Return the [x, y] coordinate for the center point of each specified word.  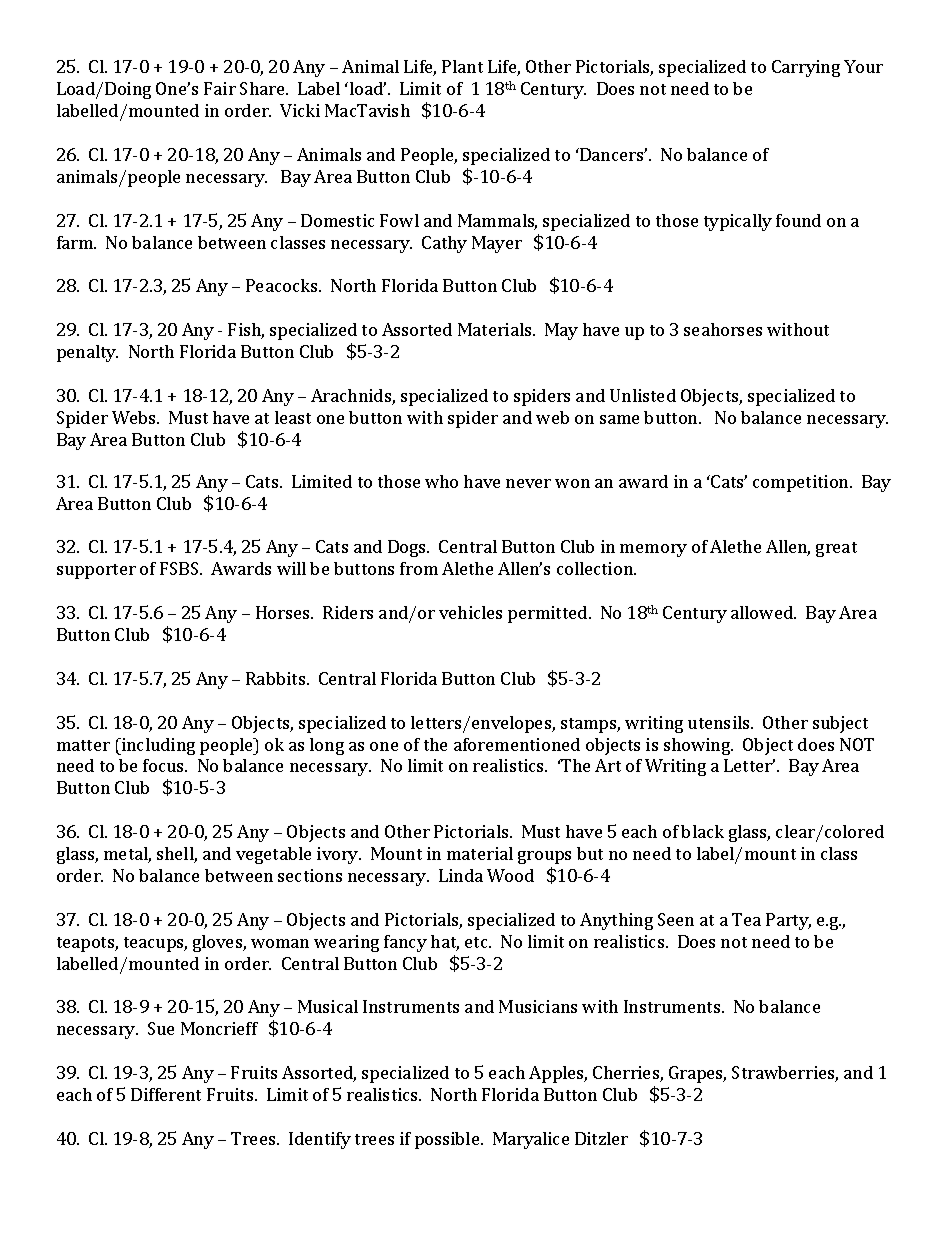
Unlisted [643, 395]
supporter [96, 571]
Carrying [806, 68]
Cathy [444, 244]
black [702, 831]
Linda [461, 875]
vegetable [273, 855]
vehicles [470, 612]
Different [166, 1094]
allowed [763, 612]
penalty [87, 353]
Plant [462, 66]
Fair [220, 88]
